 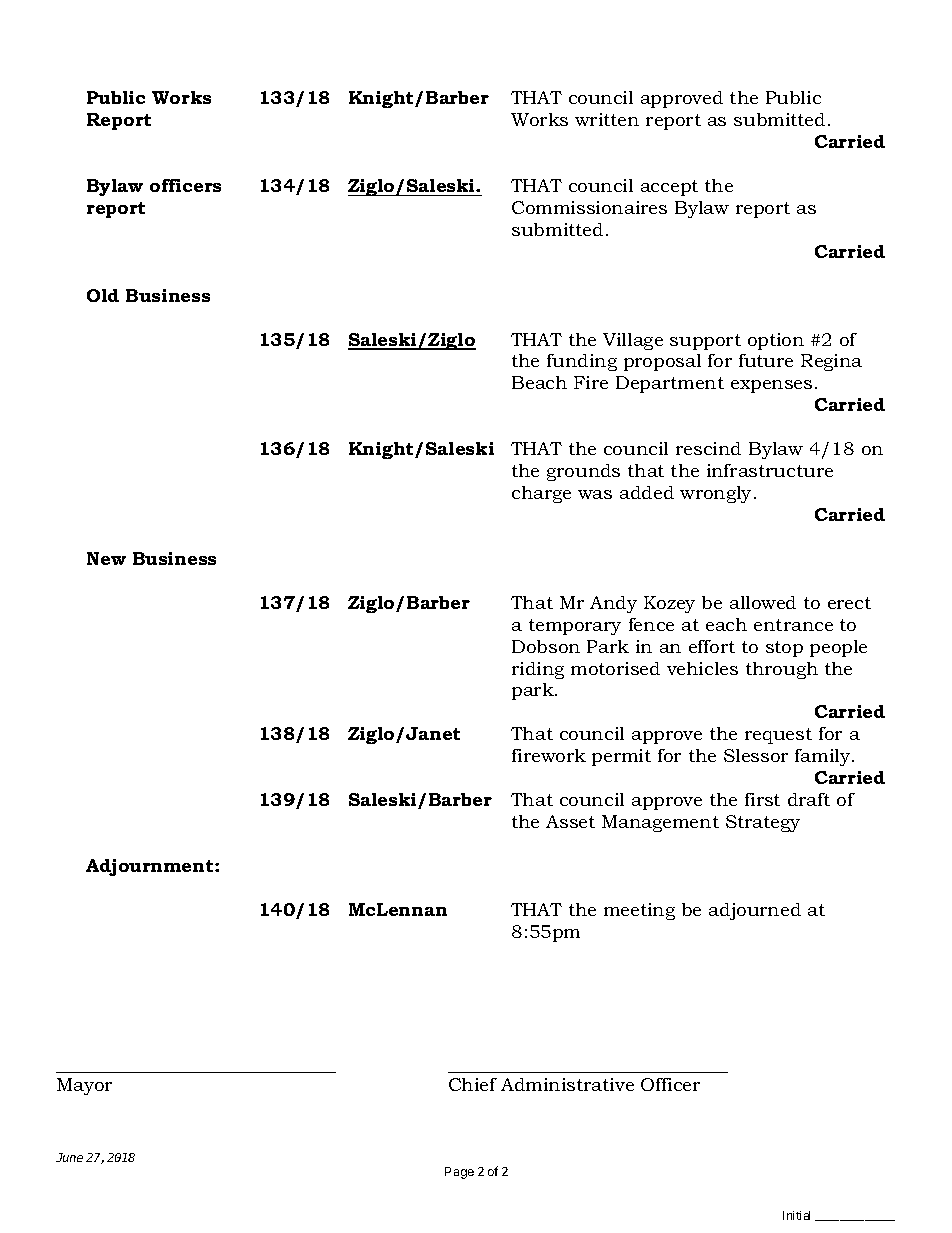 What do you see at coordinates (106, 558) in the screenshot?
I see `New` at bounding box center [106, 558].
